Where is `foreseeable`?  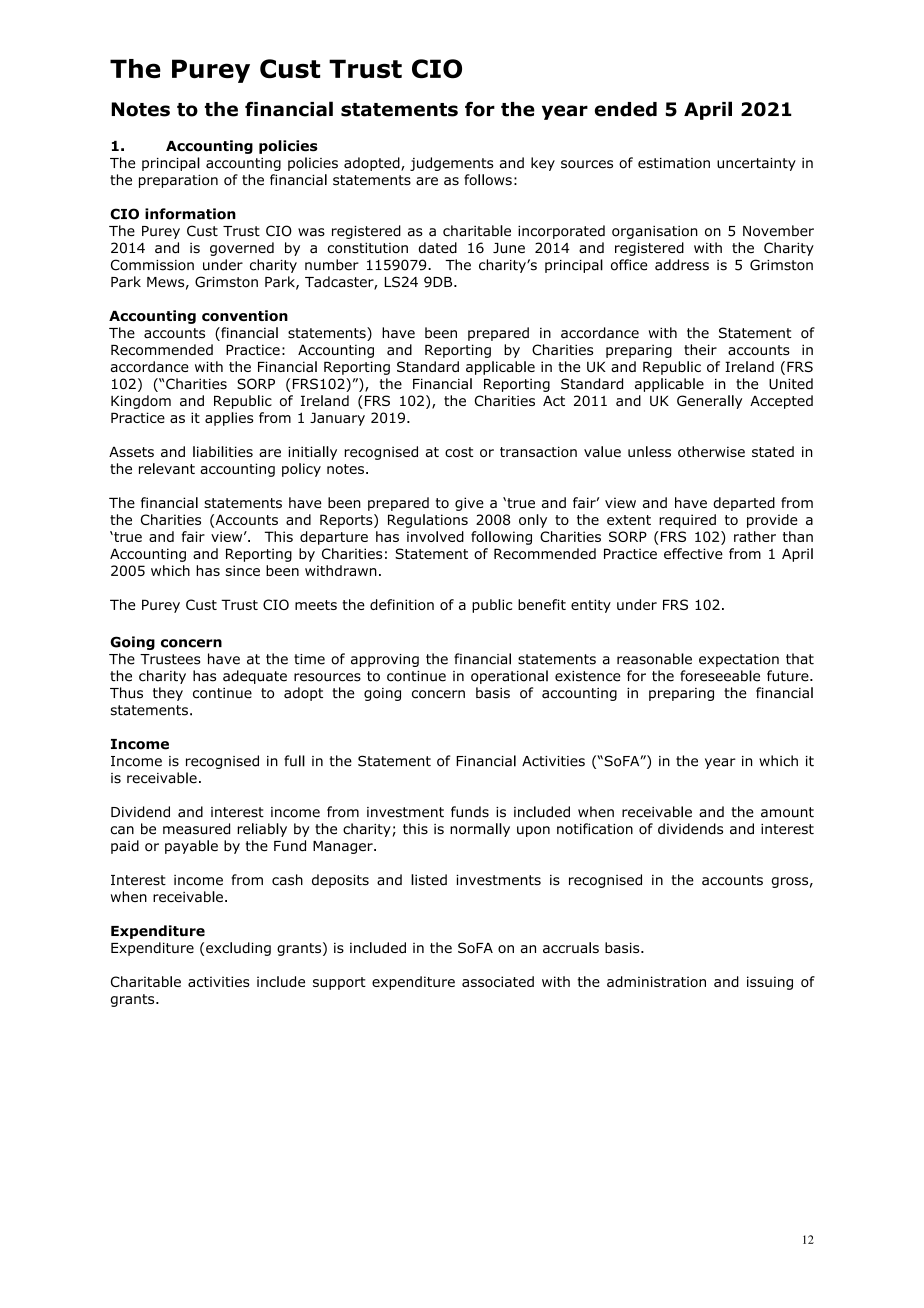
foreseeable is located at coordinates (720, 676).
